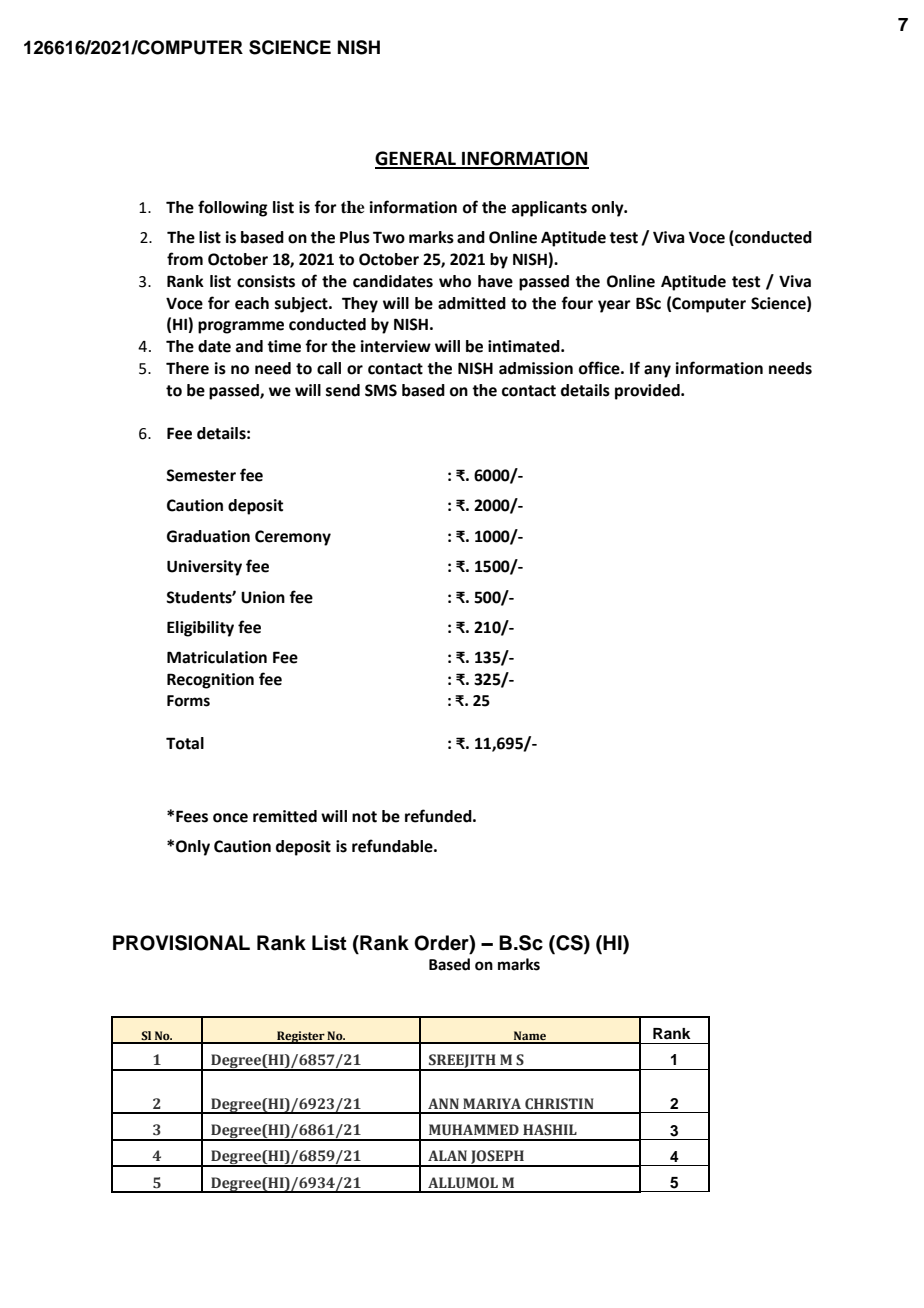  I want to click on Union, so click(263, 597).
